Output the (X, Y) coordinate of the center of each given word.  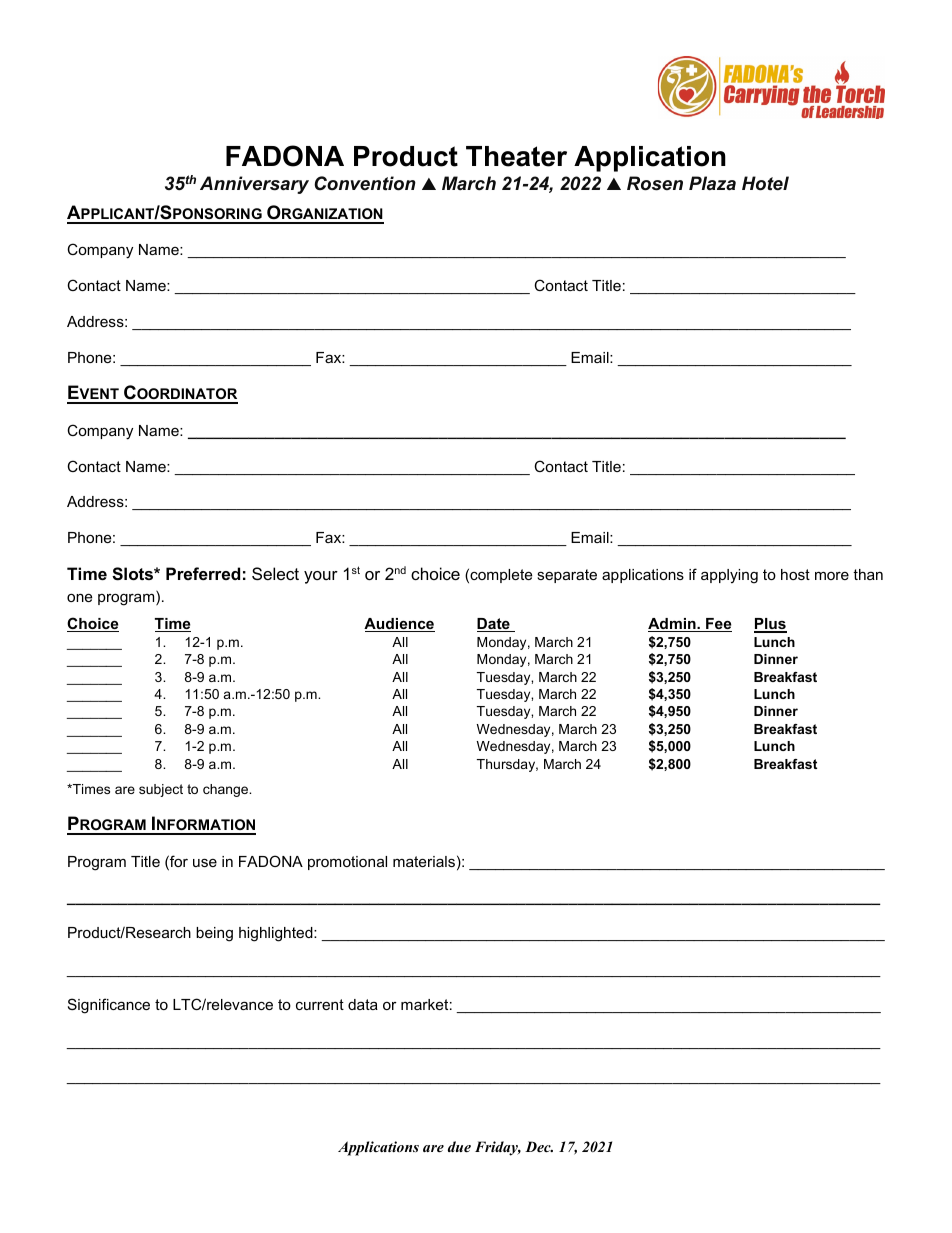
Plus (770, 625)
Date (494, 625)
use (205, 862)
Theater (516, 156)
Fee (718, 625)
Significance (109, 1006)
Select (275, 573)
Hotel (765, 183)
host (795, 574)
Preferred (203, 573)
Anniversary (254, 185)
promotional (347, 863)
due (459, 1146)
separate (567, 576)
